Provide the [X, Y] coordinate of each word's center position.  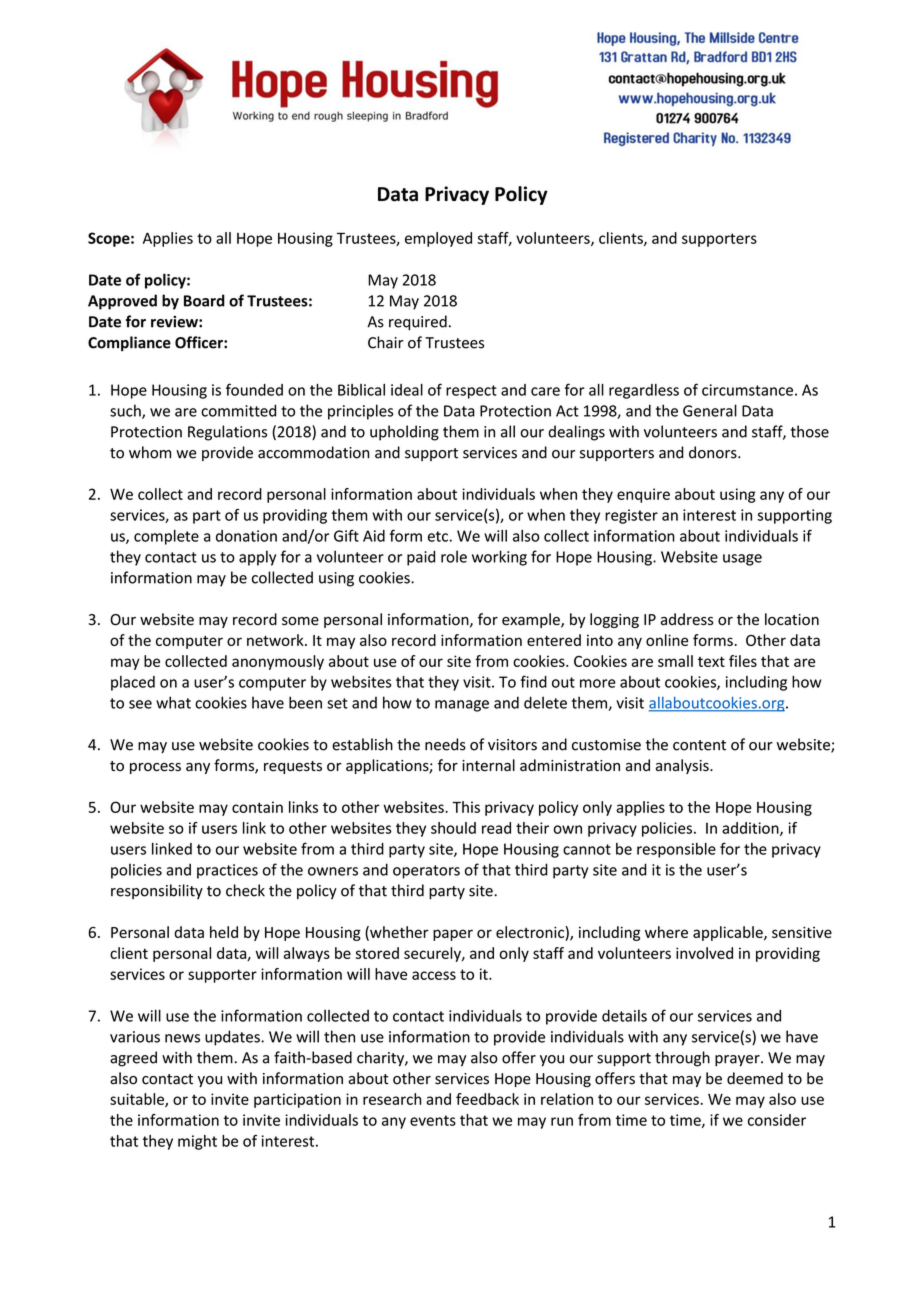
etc [438, 536]
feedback [487, 1099]
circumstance [747, 390]
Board [204, 300]
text [711, 661]
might [197, 1142]
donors [714, 452]
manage [462, 706]
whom [150, 452]
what [173, 702]
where [666, 932]
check [245, 890]
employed [438, 239]
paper [453, 935]
